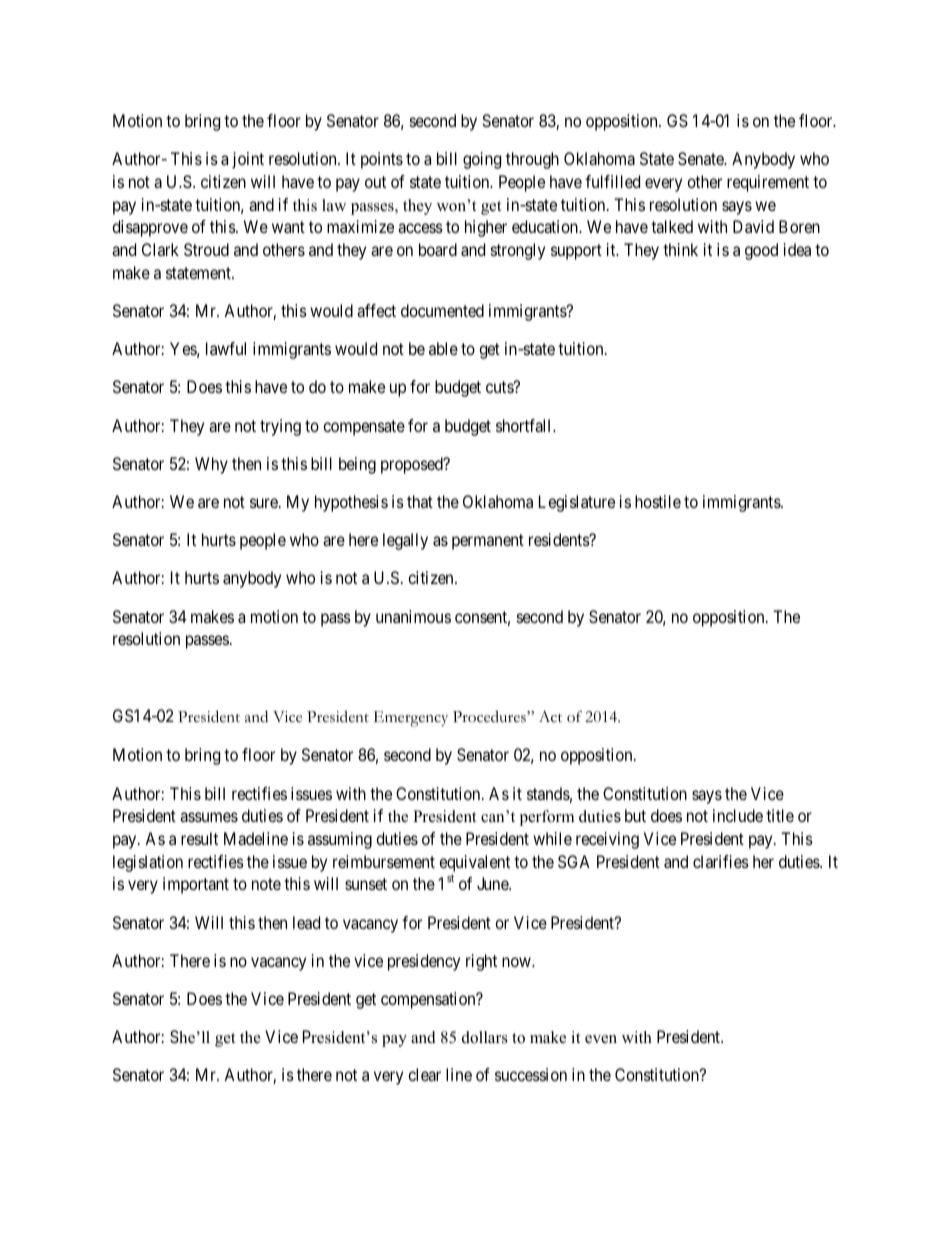 The image size is (952, 1233). What do you see at coordinates (248, 160) in the screenshot?
I see `joint` at bounding box center [248, 160].
